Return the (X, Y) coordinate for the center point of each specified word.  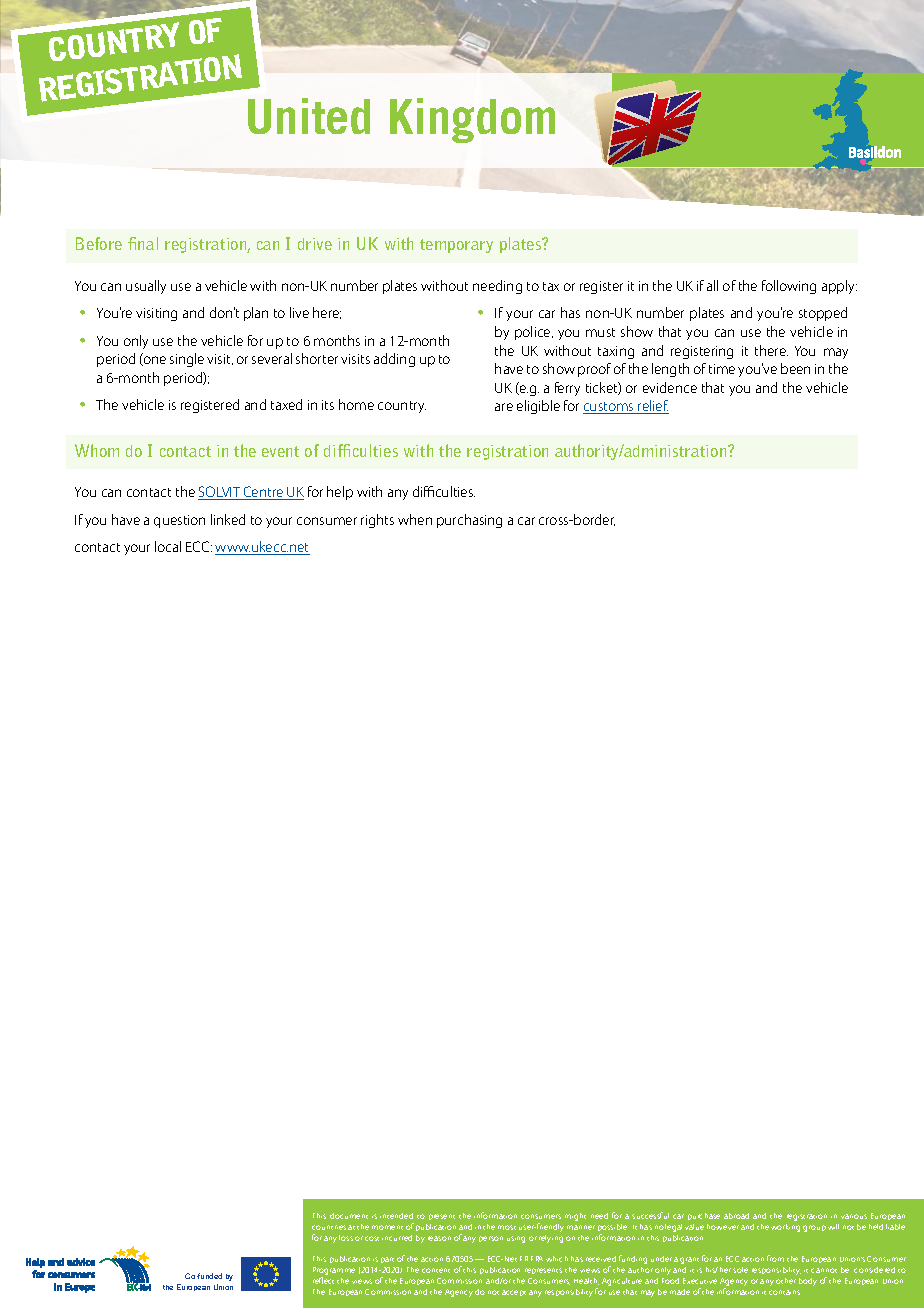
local (168, 546)
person (491, 1239)
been (795, 368)
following (789, 287)
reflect (323, 1280)
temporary (456, 246)
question (179, 521)
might (575, 1217)
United (309, 116)
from (775, 1258)
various (854, 1216)
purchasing (469, 521)
